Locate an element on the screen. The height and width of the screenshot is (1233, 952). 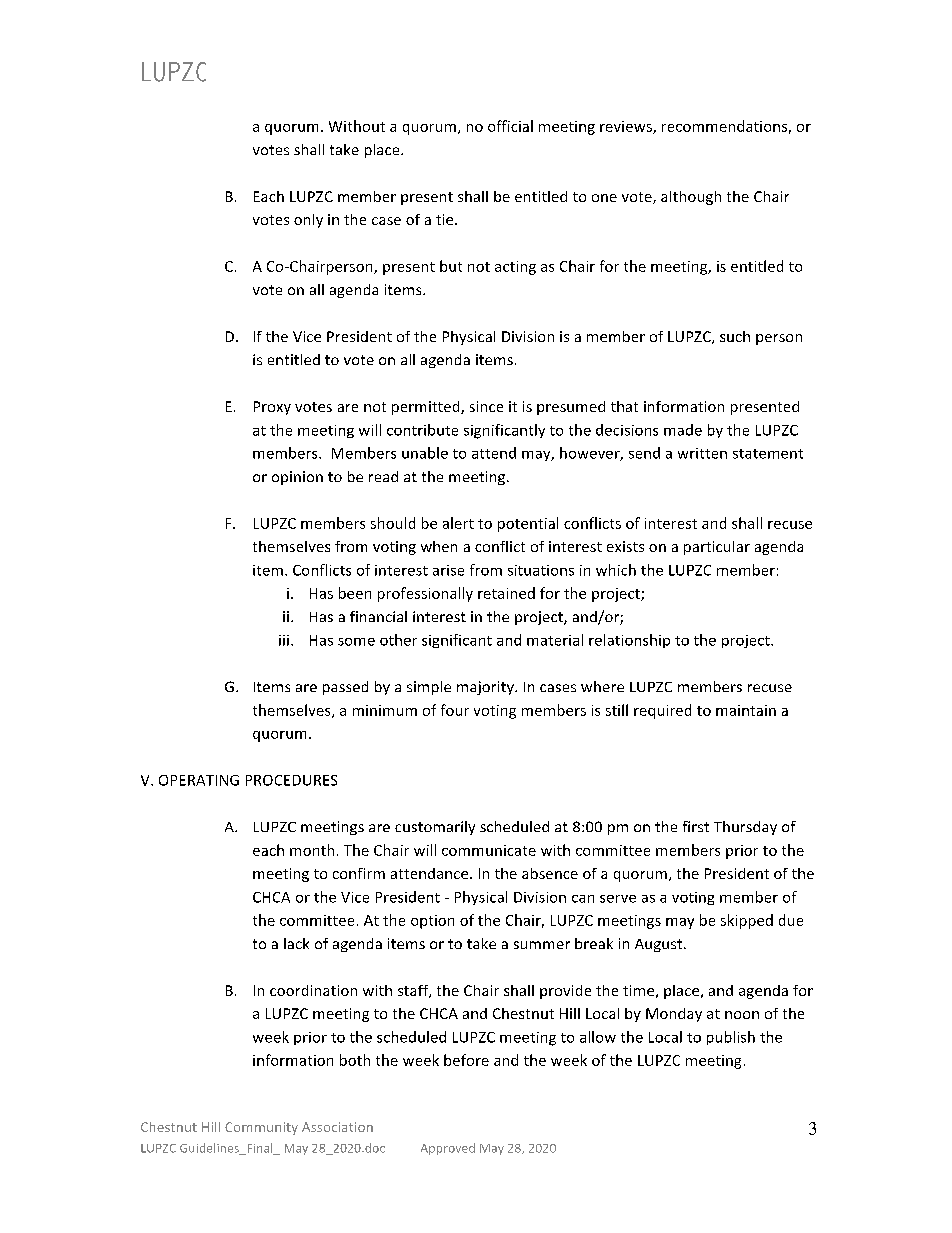
Community is located at coordinates (261, 1128).
